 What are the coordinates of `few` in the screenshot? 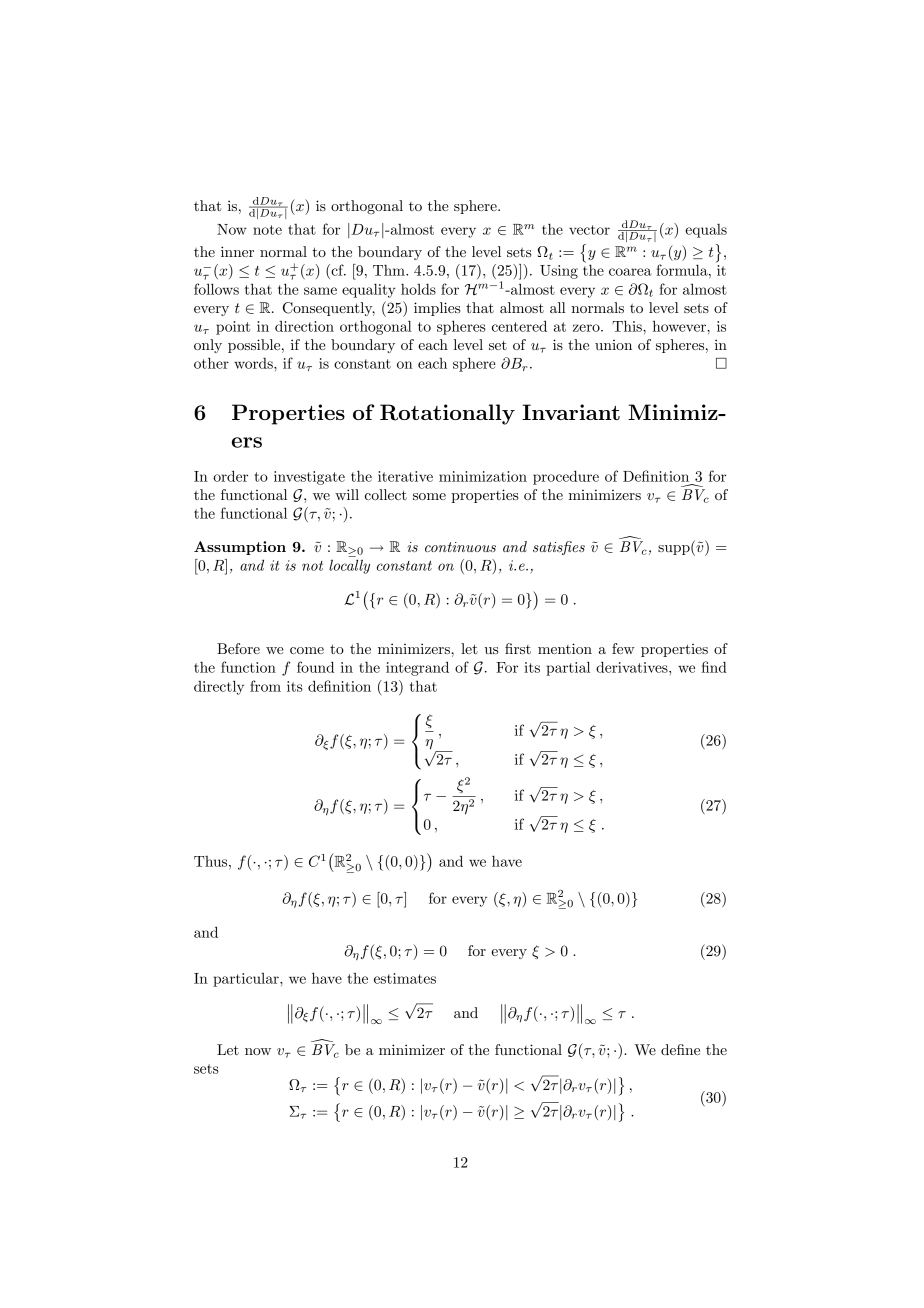 It's located at (623, 648).
